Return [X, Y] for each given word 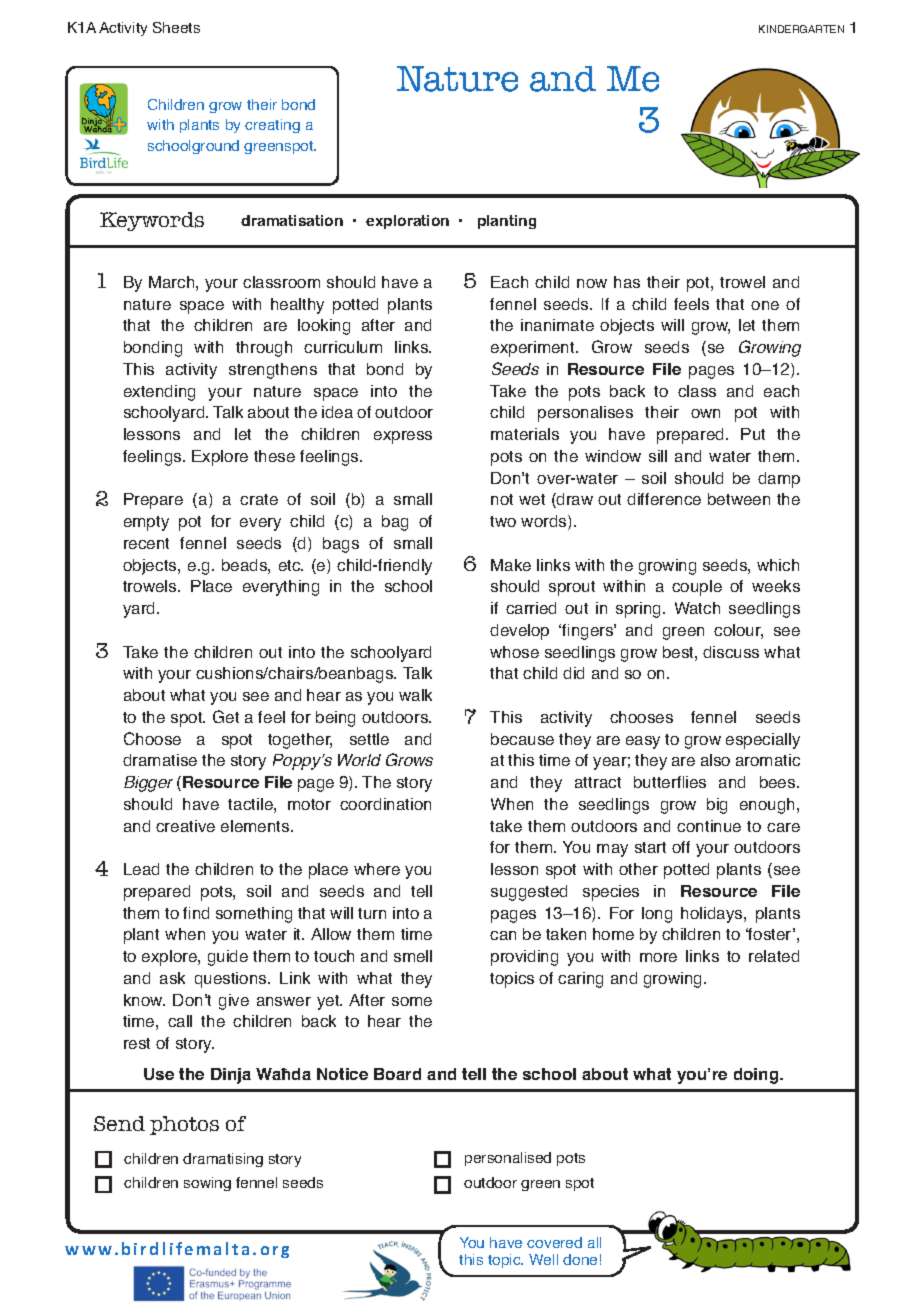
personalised [508, 1159]
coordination [385, 804]
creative [185, 826]
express [403, 437]
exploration [407, 222]
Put [753, 434]
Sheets [176, 27]
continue [709, 826]
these [274, 456]
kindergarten [801, 29]
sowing [207, 1184]
